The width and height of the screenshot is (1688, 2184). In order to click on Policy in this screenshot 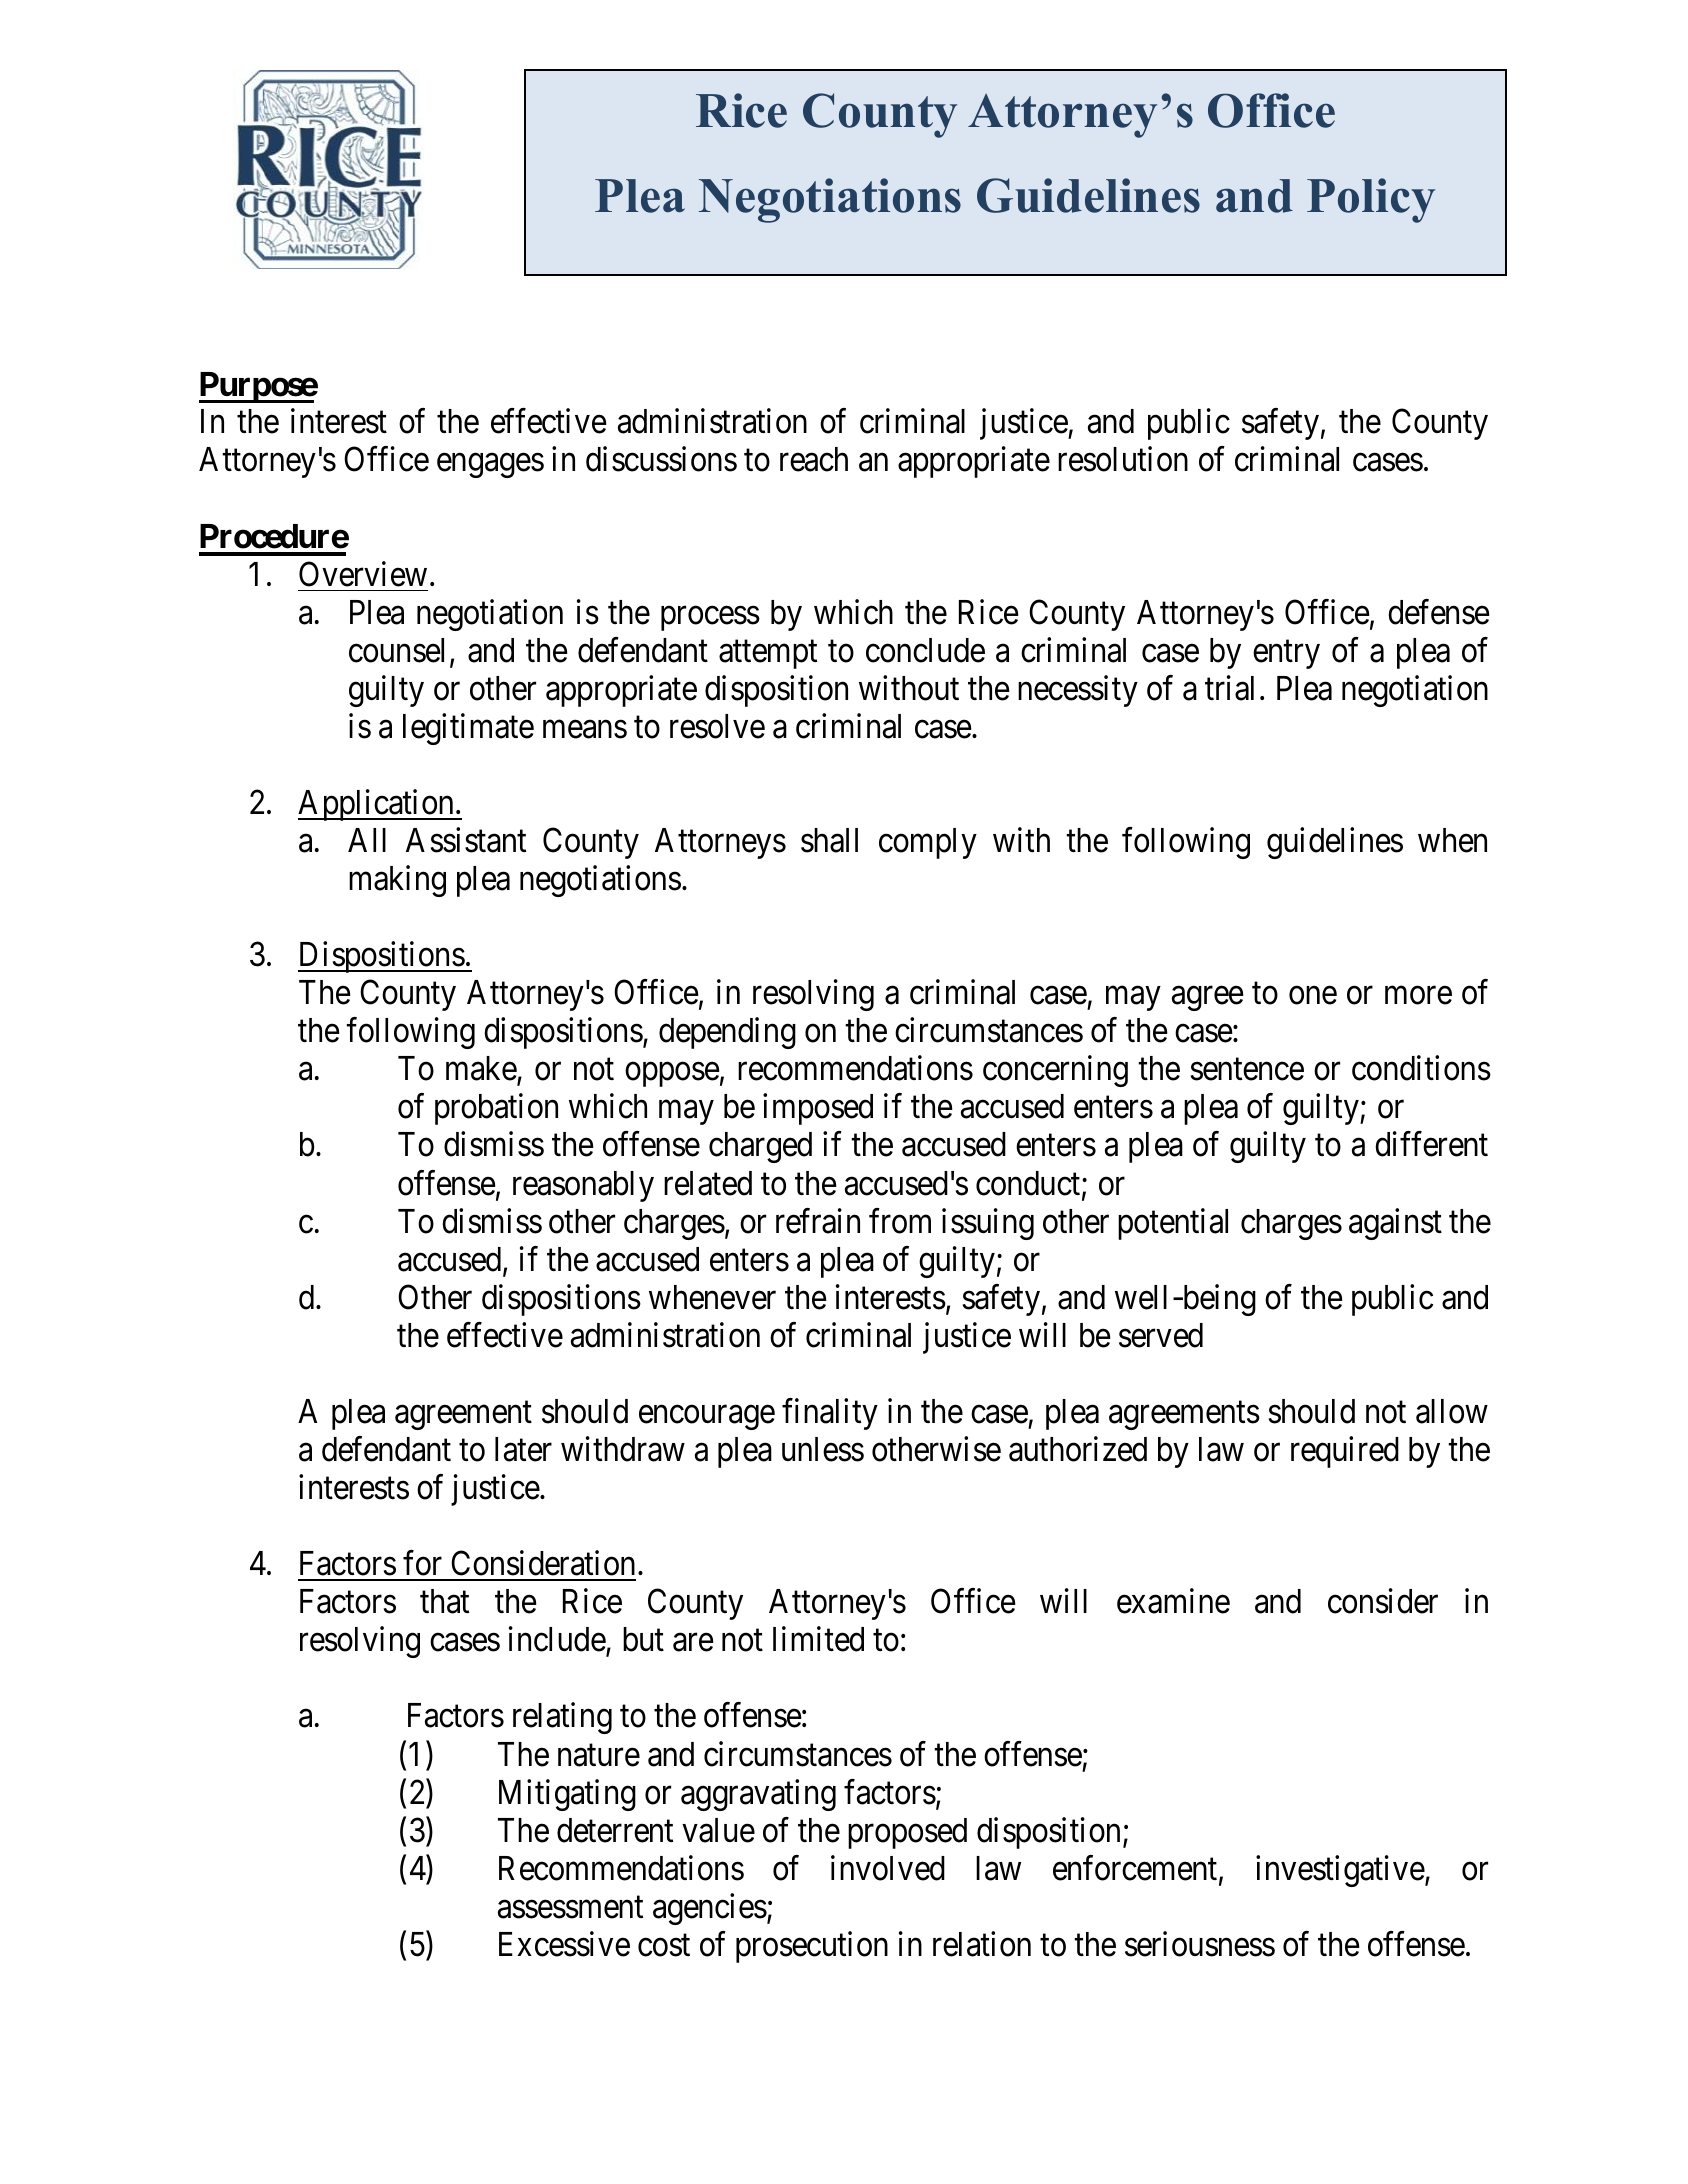, I will do `click(1371, 200)`.
